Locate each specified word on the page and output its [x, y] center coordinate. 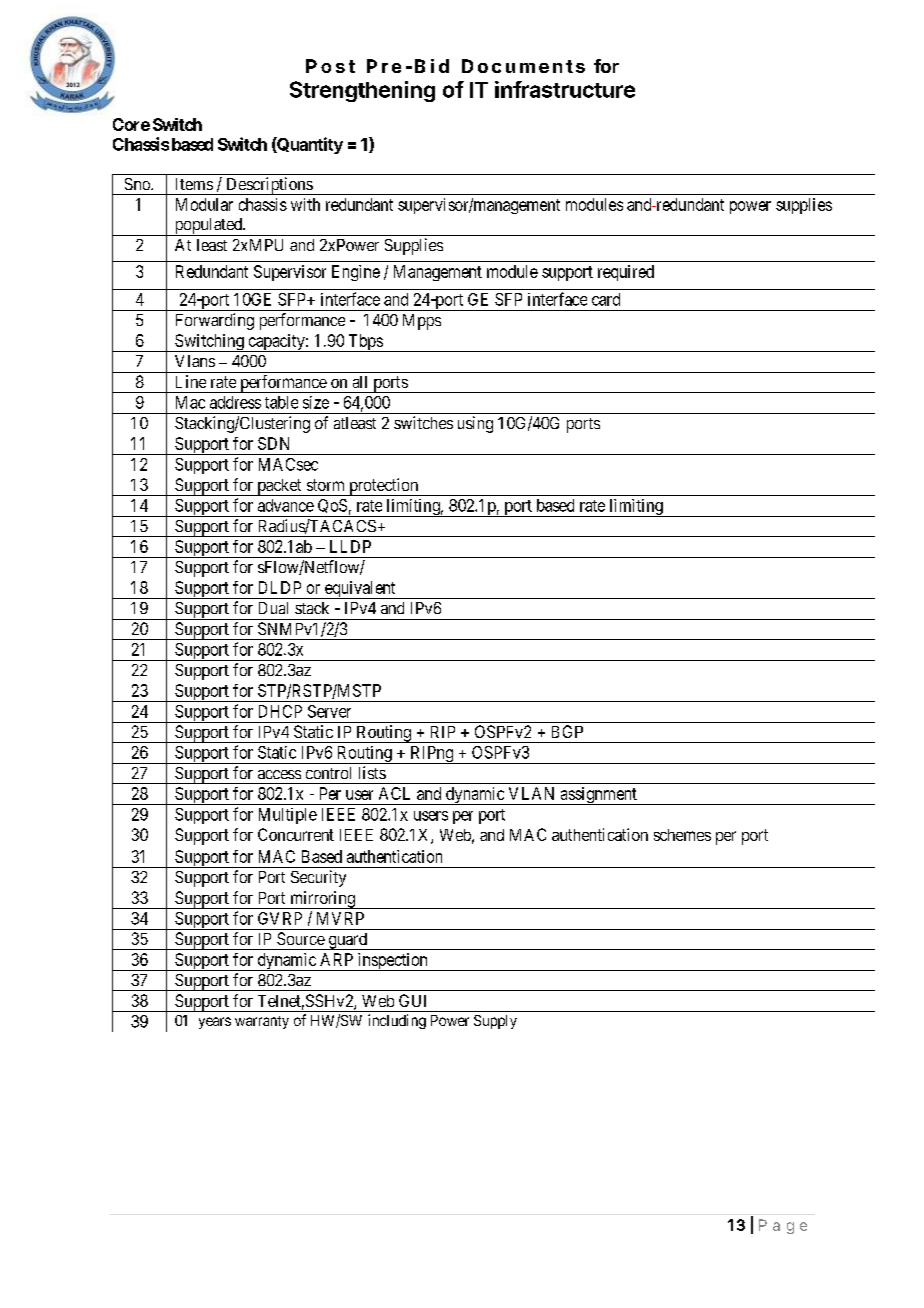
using [475, 424]
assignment [598, 796]
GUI [412, 1000]
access [279, 774]
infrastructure [565, 89]
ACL [394, 793]
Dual [273, 608]
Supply [495, 1022]
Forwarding [215, 321]
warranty [262, 1022]
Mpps [422, 322]
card [606, 299]
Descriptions [269, 186]
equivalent [360, 590]
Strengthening [362, 91]
